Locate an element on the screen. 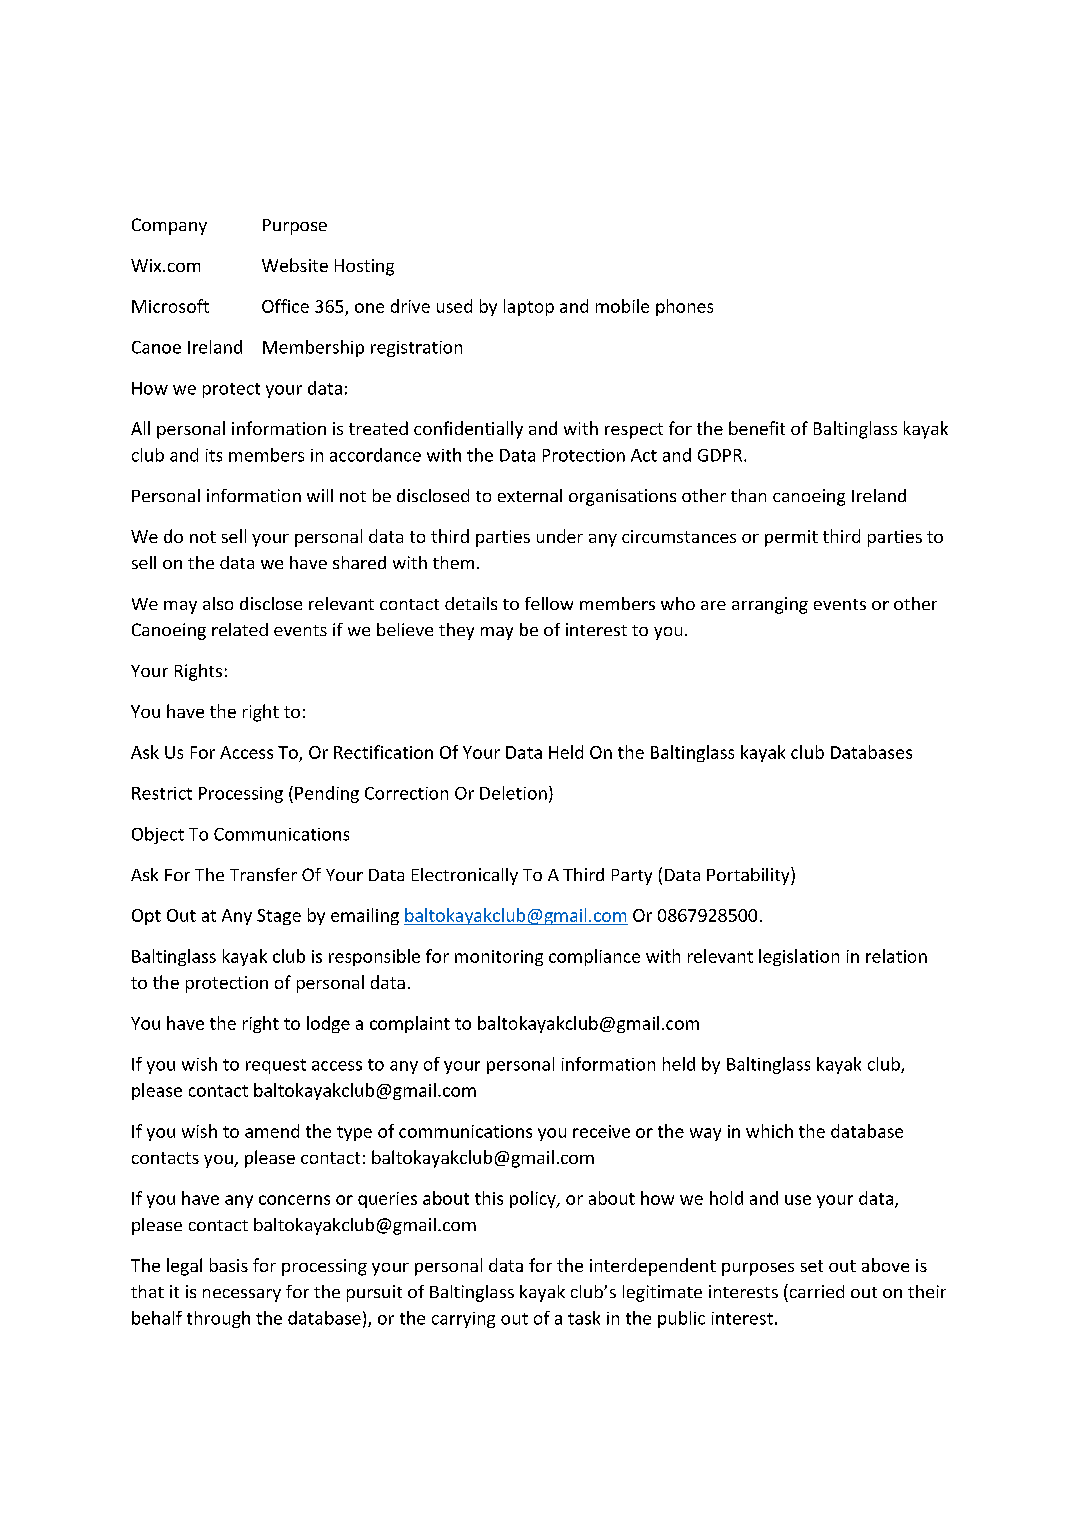 The width and height of the screenshot is (1080, 1527). task is located at coordinates (584, 1318).
